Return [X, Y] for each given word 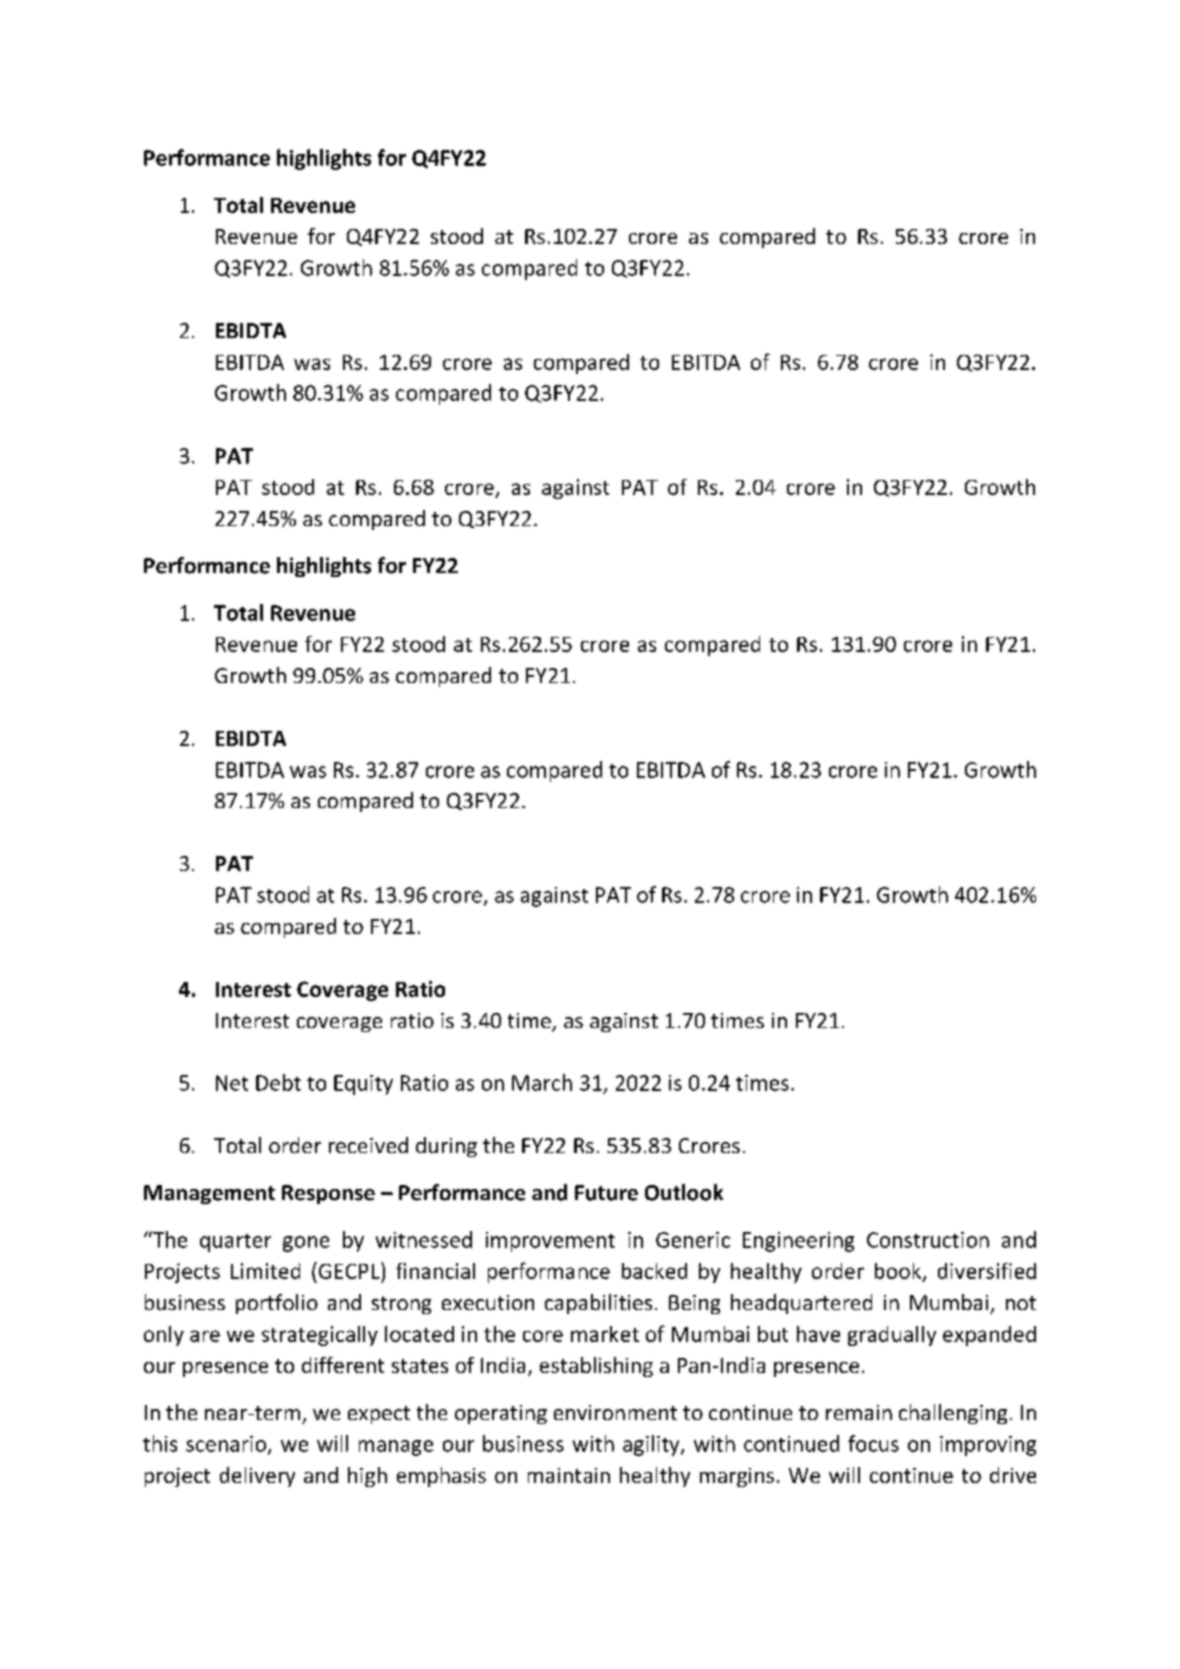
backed [654, 1271]
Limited [265, 1271]
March [542, 1082]
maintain [569, 1475]
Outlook [684, 1192]
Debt [278, 1082]
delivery [257, 1477]
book [899, 1272]
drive [1013, 1475]
